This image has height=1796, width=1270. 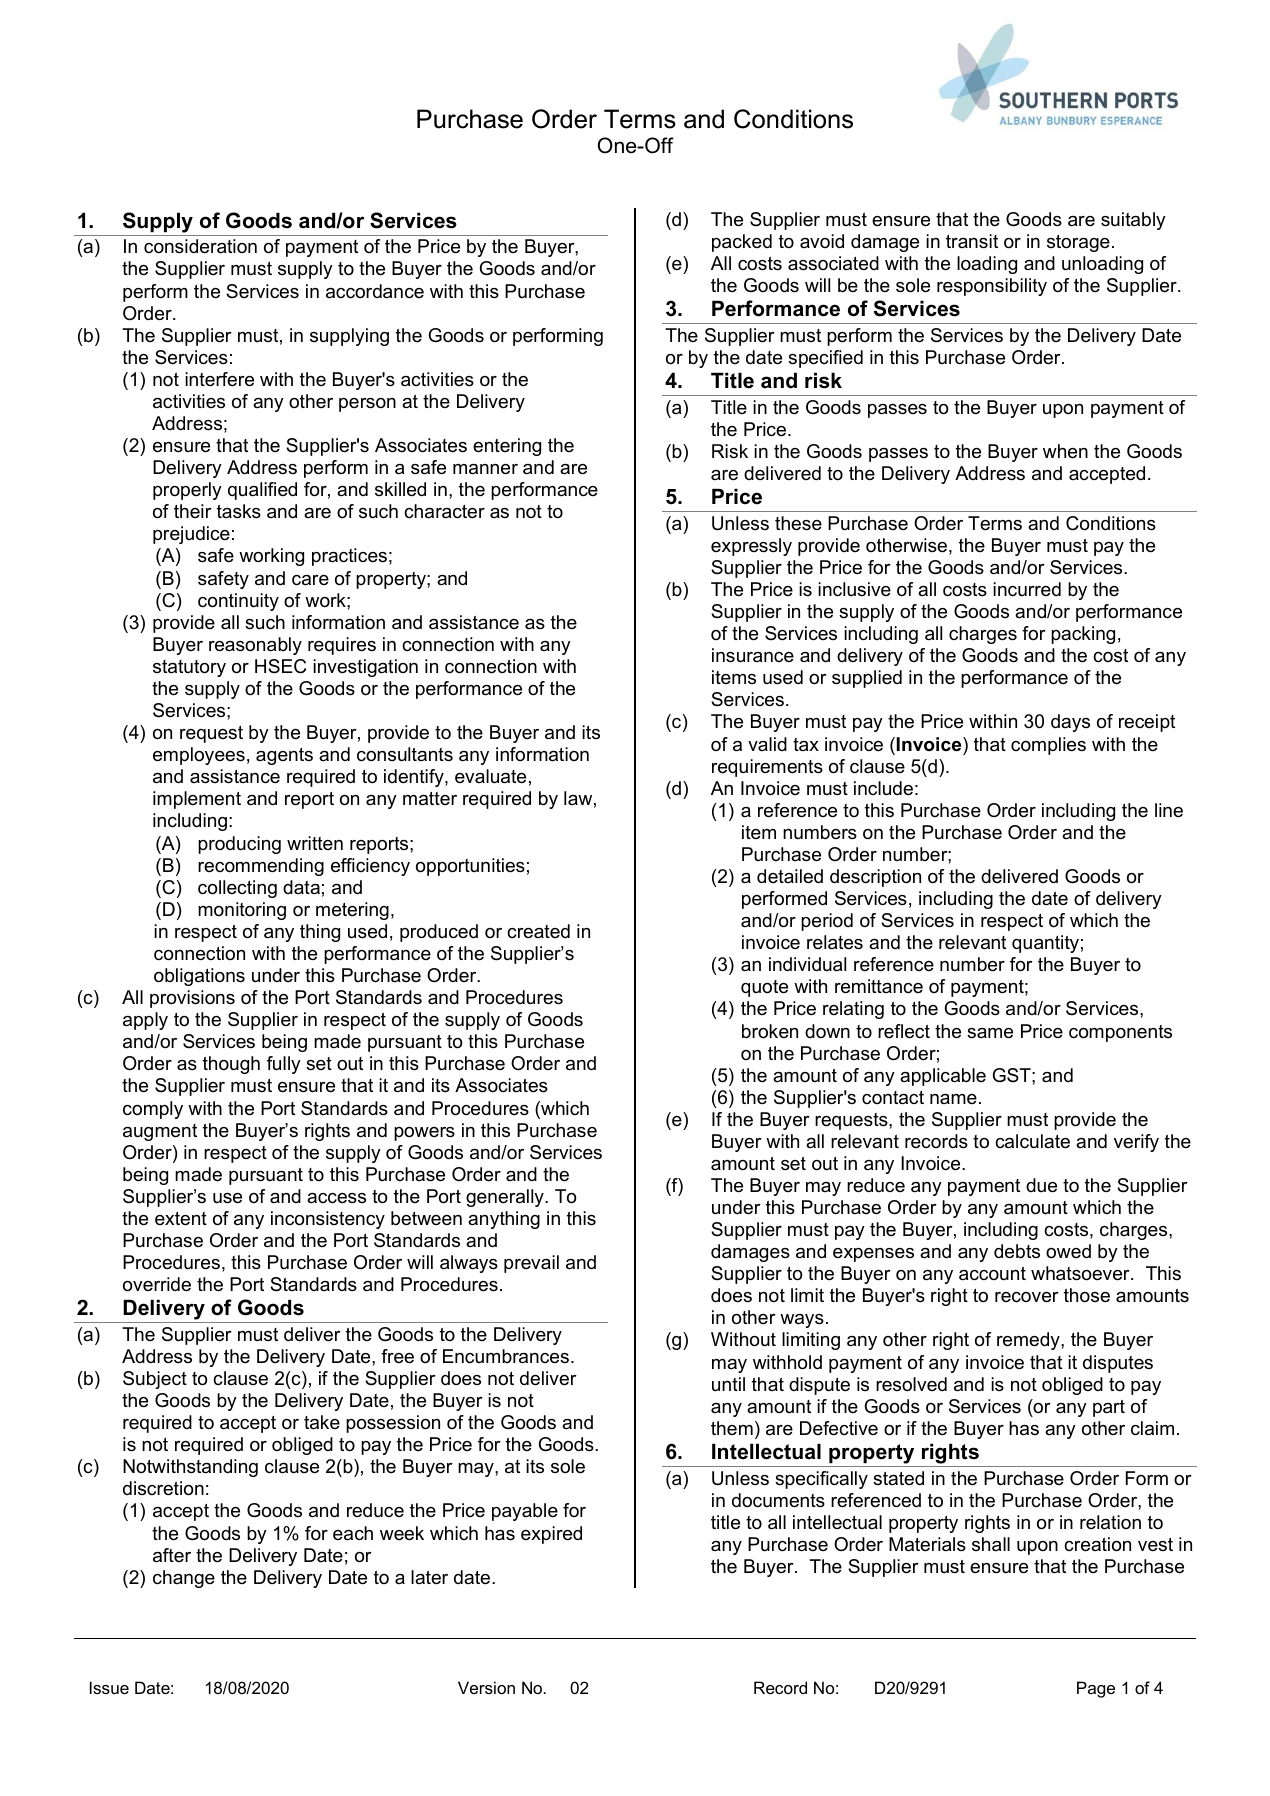 I want to click on employees, so click(x=199, y=756).
